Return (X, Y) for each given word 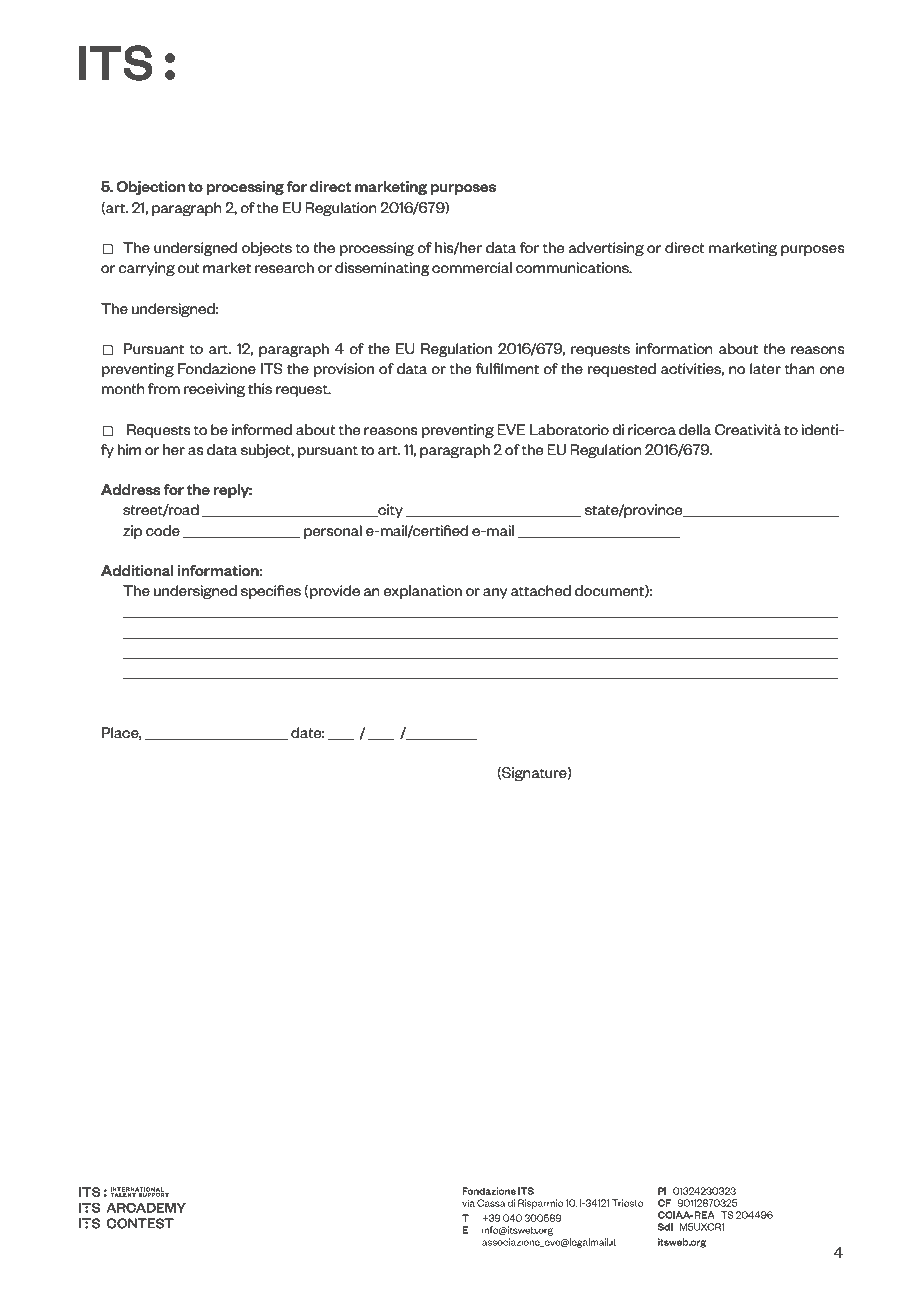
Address (131, 489)
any (495, 593)
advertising (606, 249)
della (695, 429)
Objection (150, 188)
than (800, 368)
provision (344, 370)
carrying (146, 269)
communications (573, 267)
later (765, 368)
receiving (214, 390)
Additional (137, 570)
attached (541, 590)
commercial (472, 267)
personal (333, 532)
